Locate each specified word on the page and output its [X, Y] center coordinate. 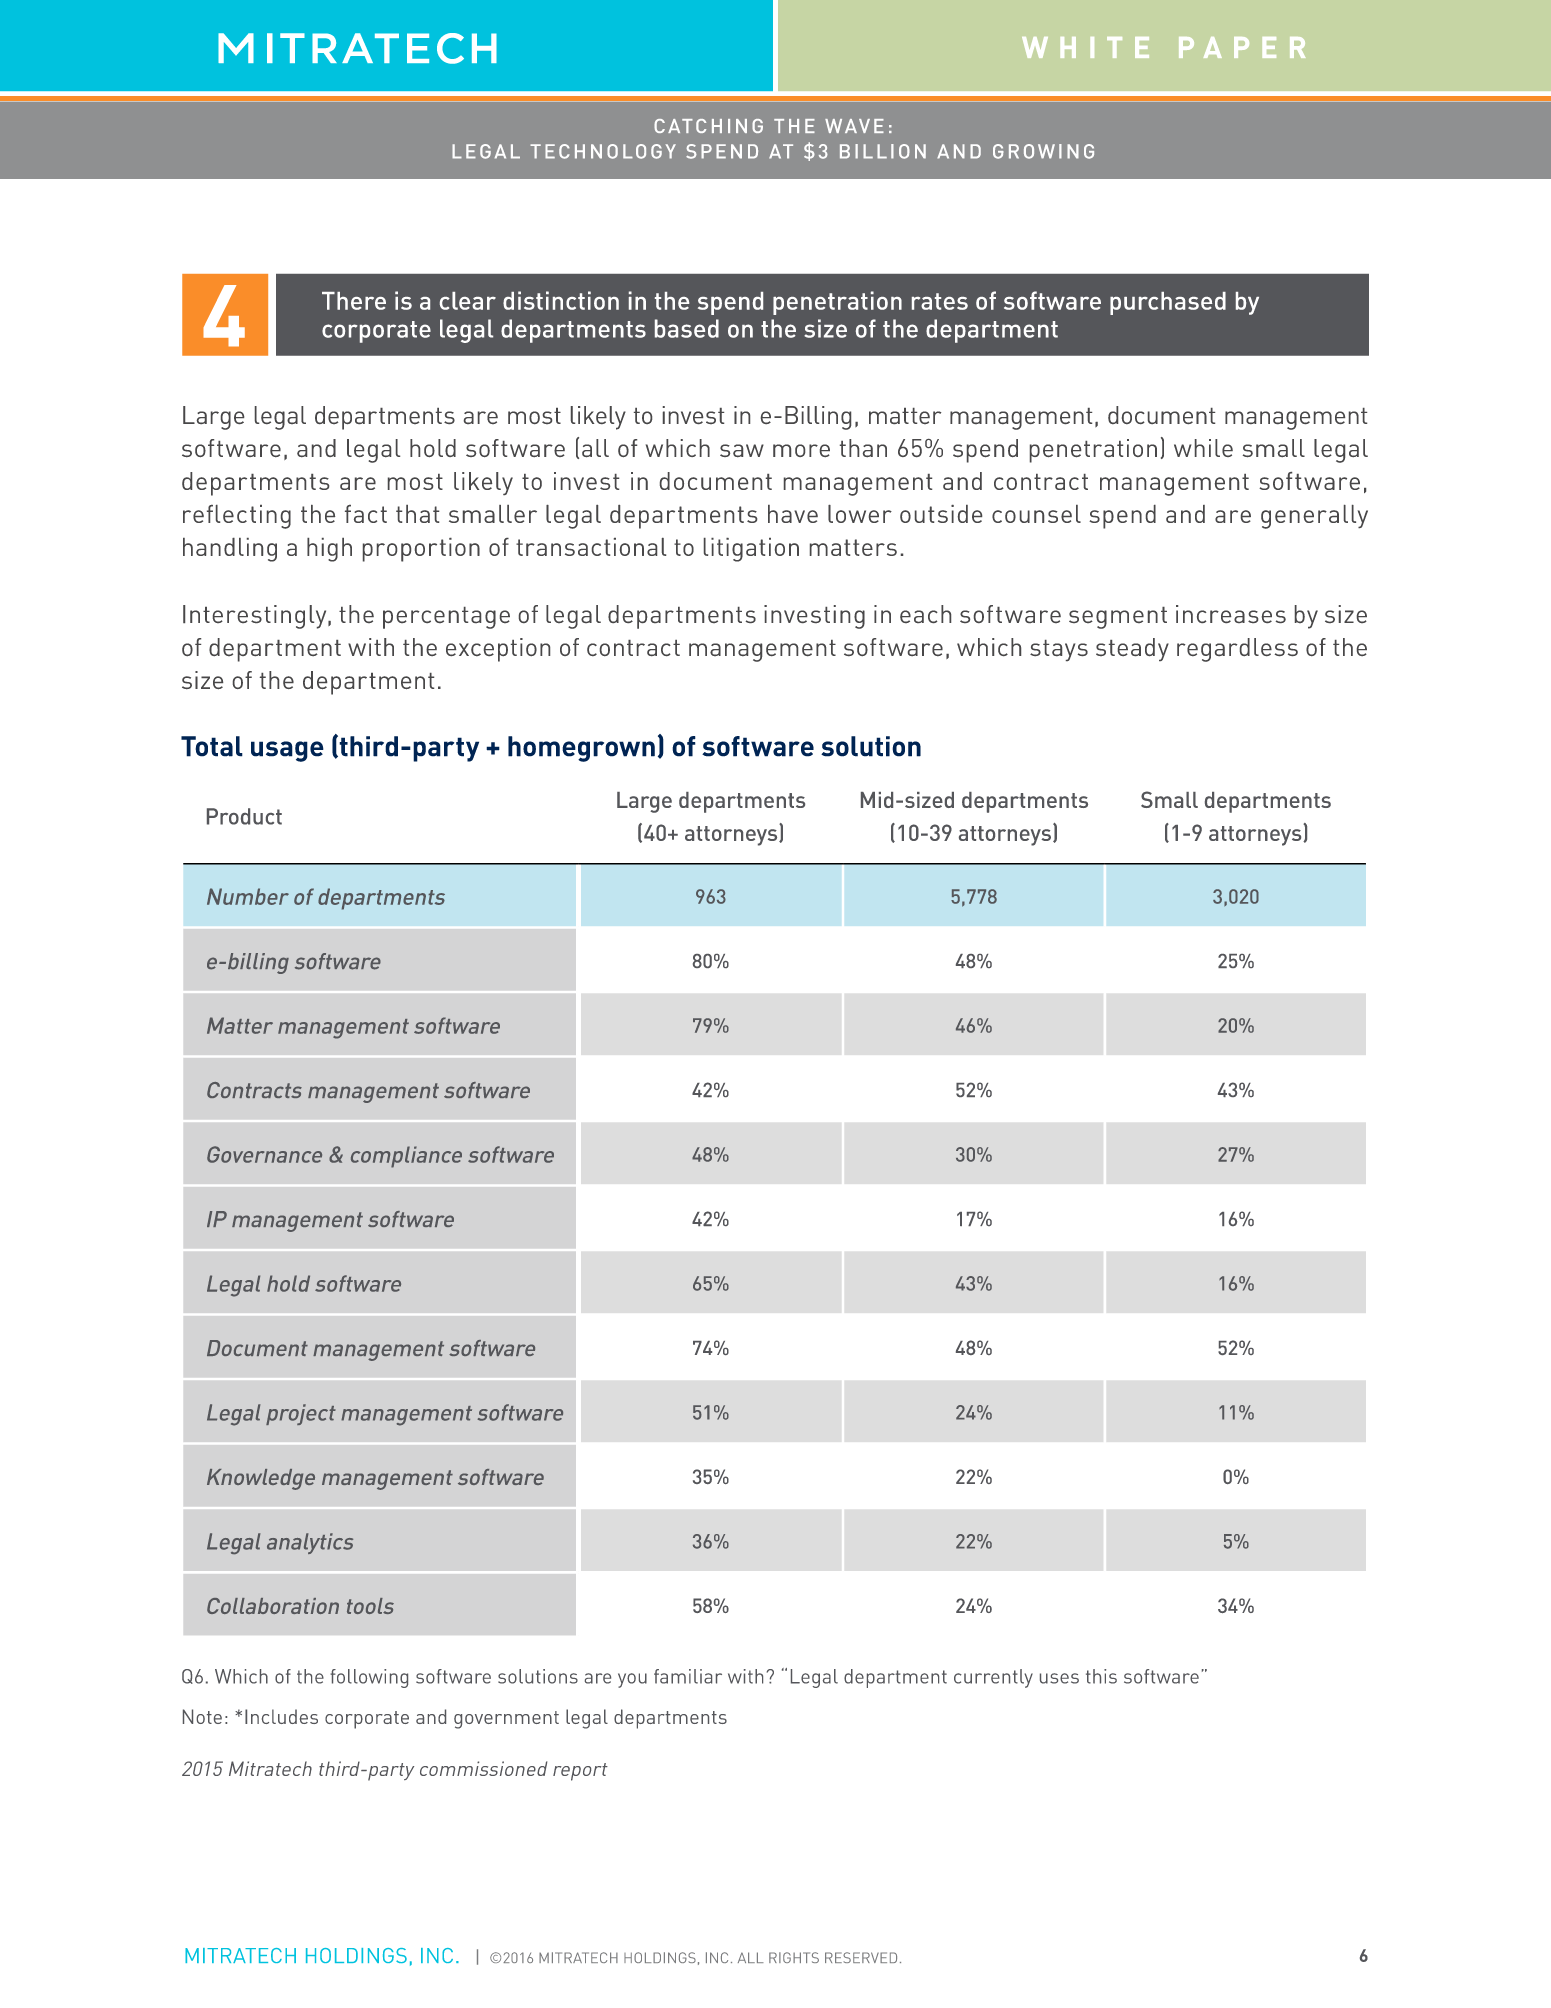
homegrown [581, 749]
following [369, 1678]
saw [742, 450]
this [1101, 1676]
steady [1132, 649]
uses [1059, 1678]
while [1203, 448]
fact [366, 514]
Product [244, 816]
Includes [281, 1716]
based [687, 328]
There [354, 301]
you [632, 1680]
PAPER [1242, 47]
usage [287, 751]
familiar [688, 1676]
